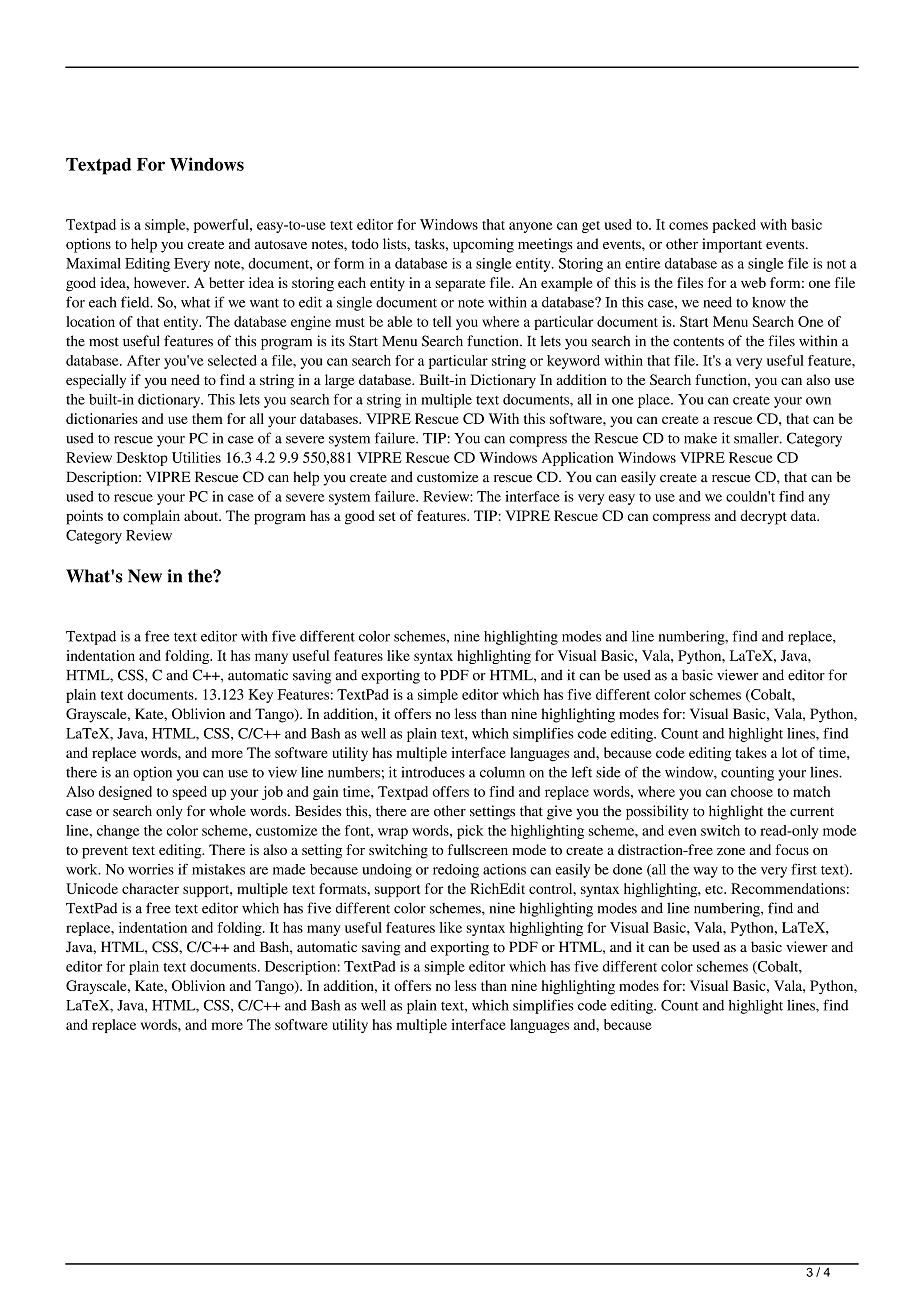  Describe the element at coordinates (143, 360) in the screenshot. I see `After` at that location.
